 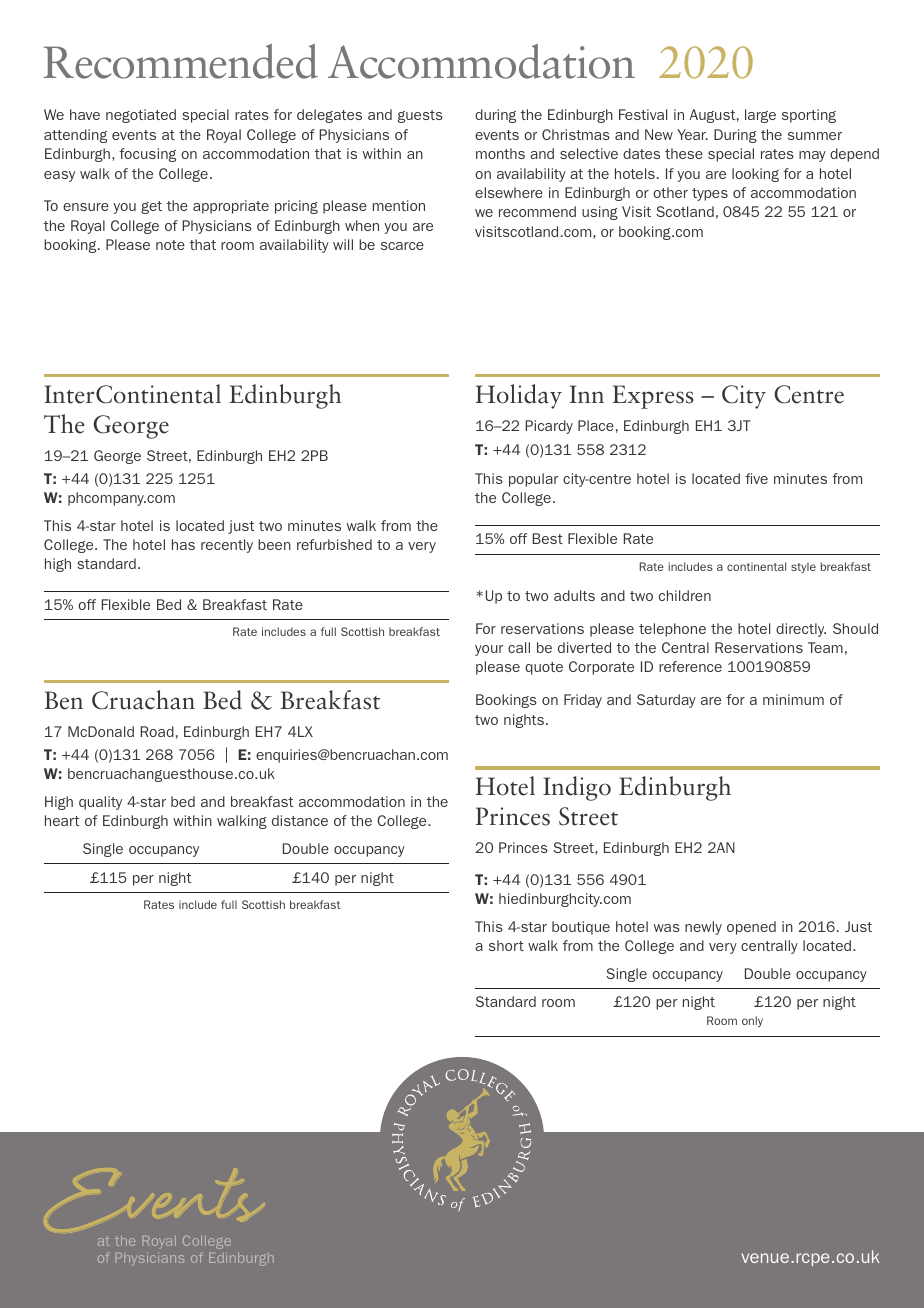 What do you see at coordinates (141, 116) in the page?
I see `negotiated` at bounding box center [141, 116].
